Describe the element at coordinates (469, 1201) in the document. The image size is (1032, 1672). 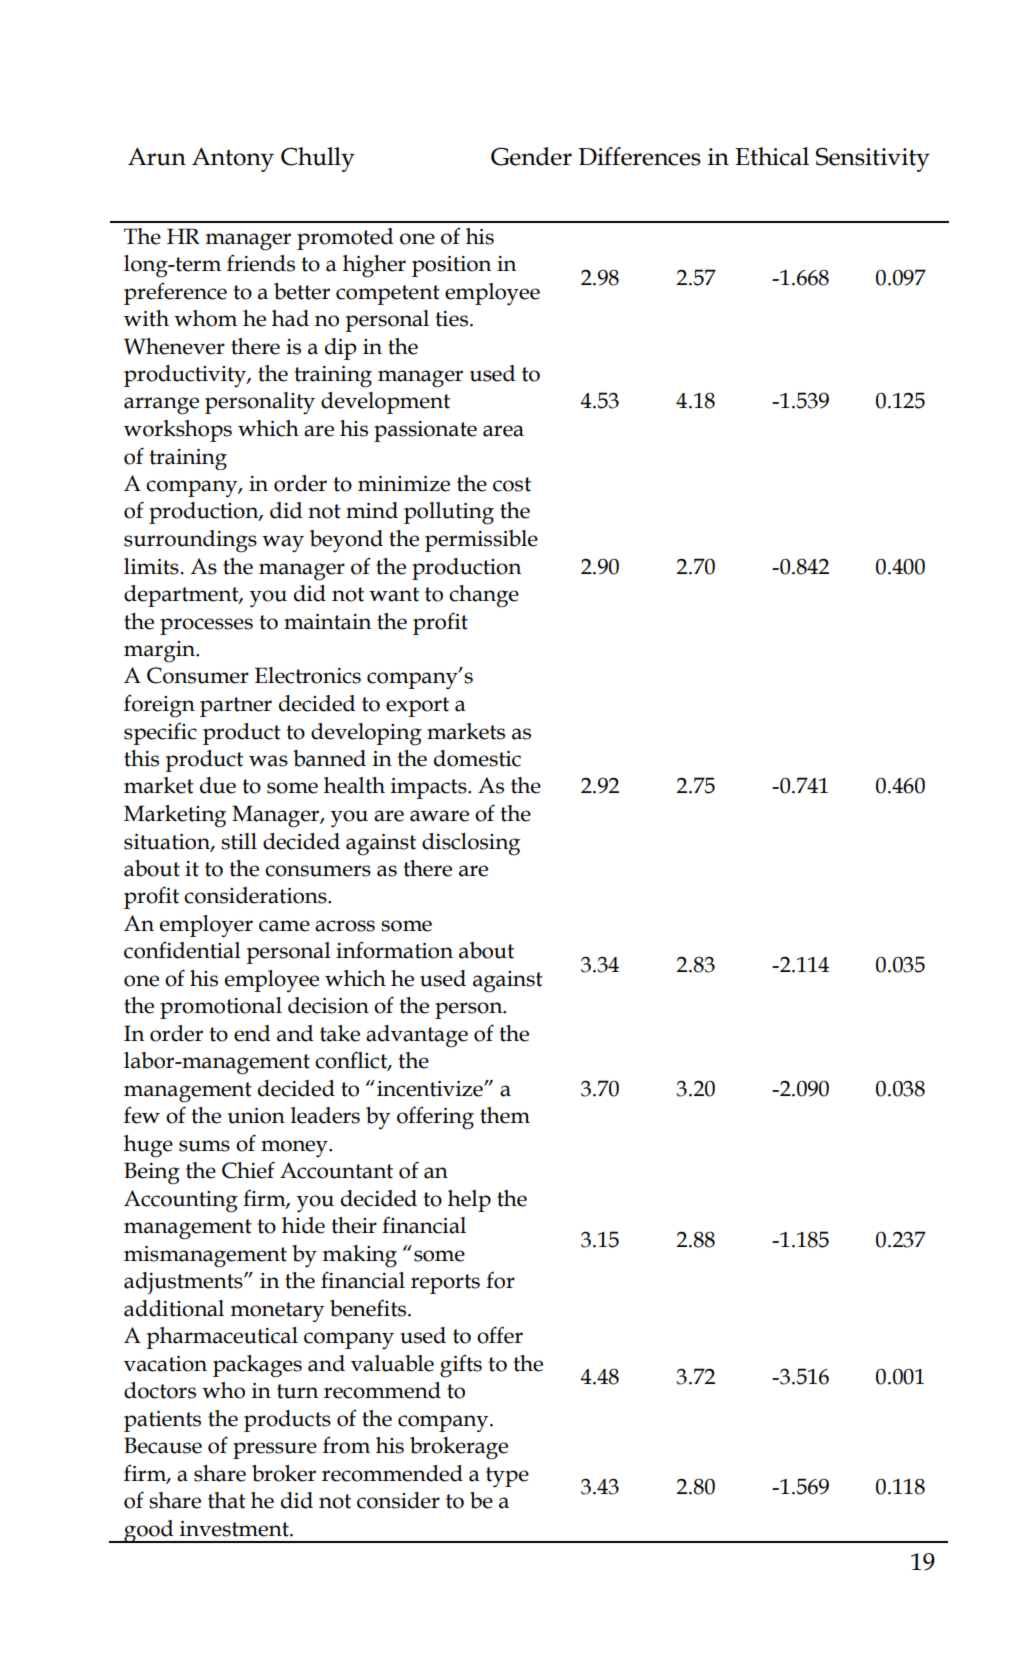
I see `help` at that location.
